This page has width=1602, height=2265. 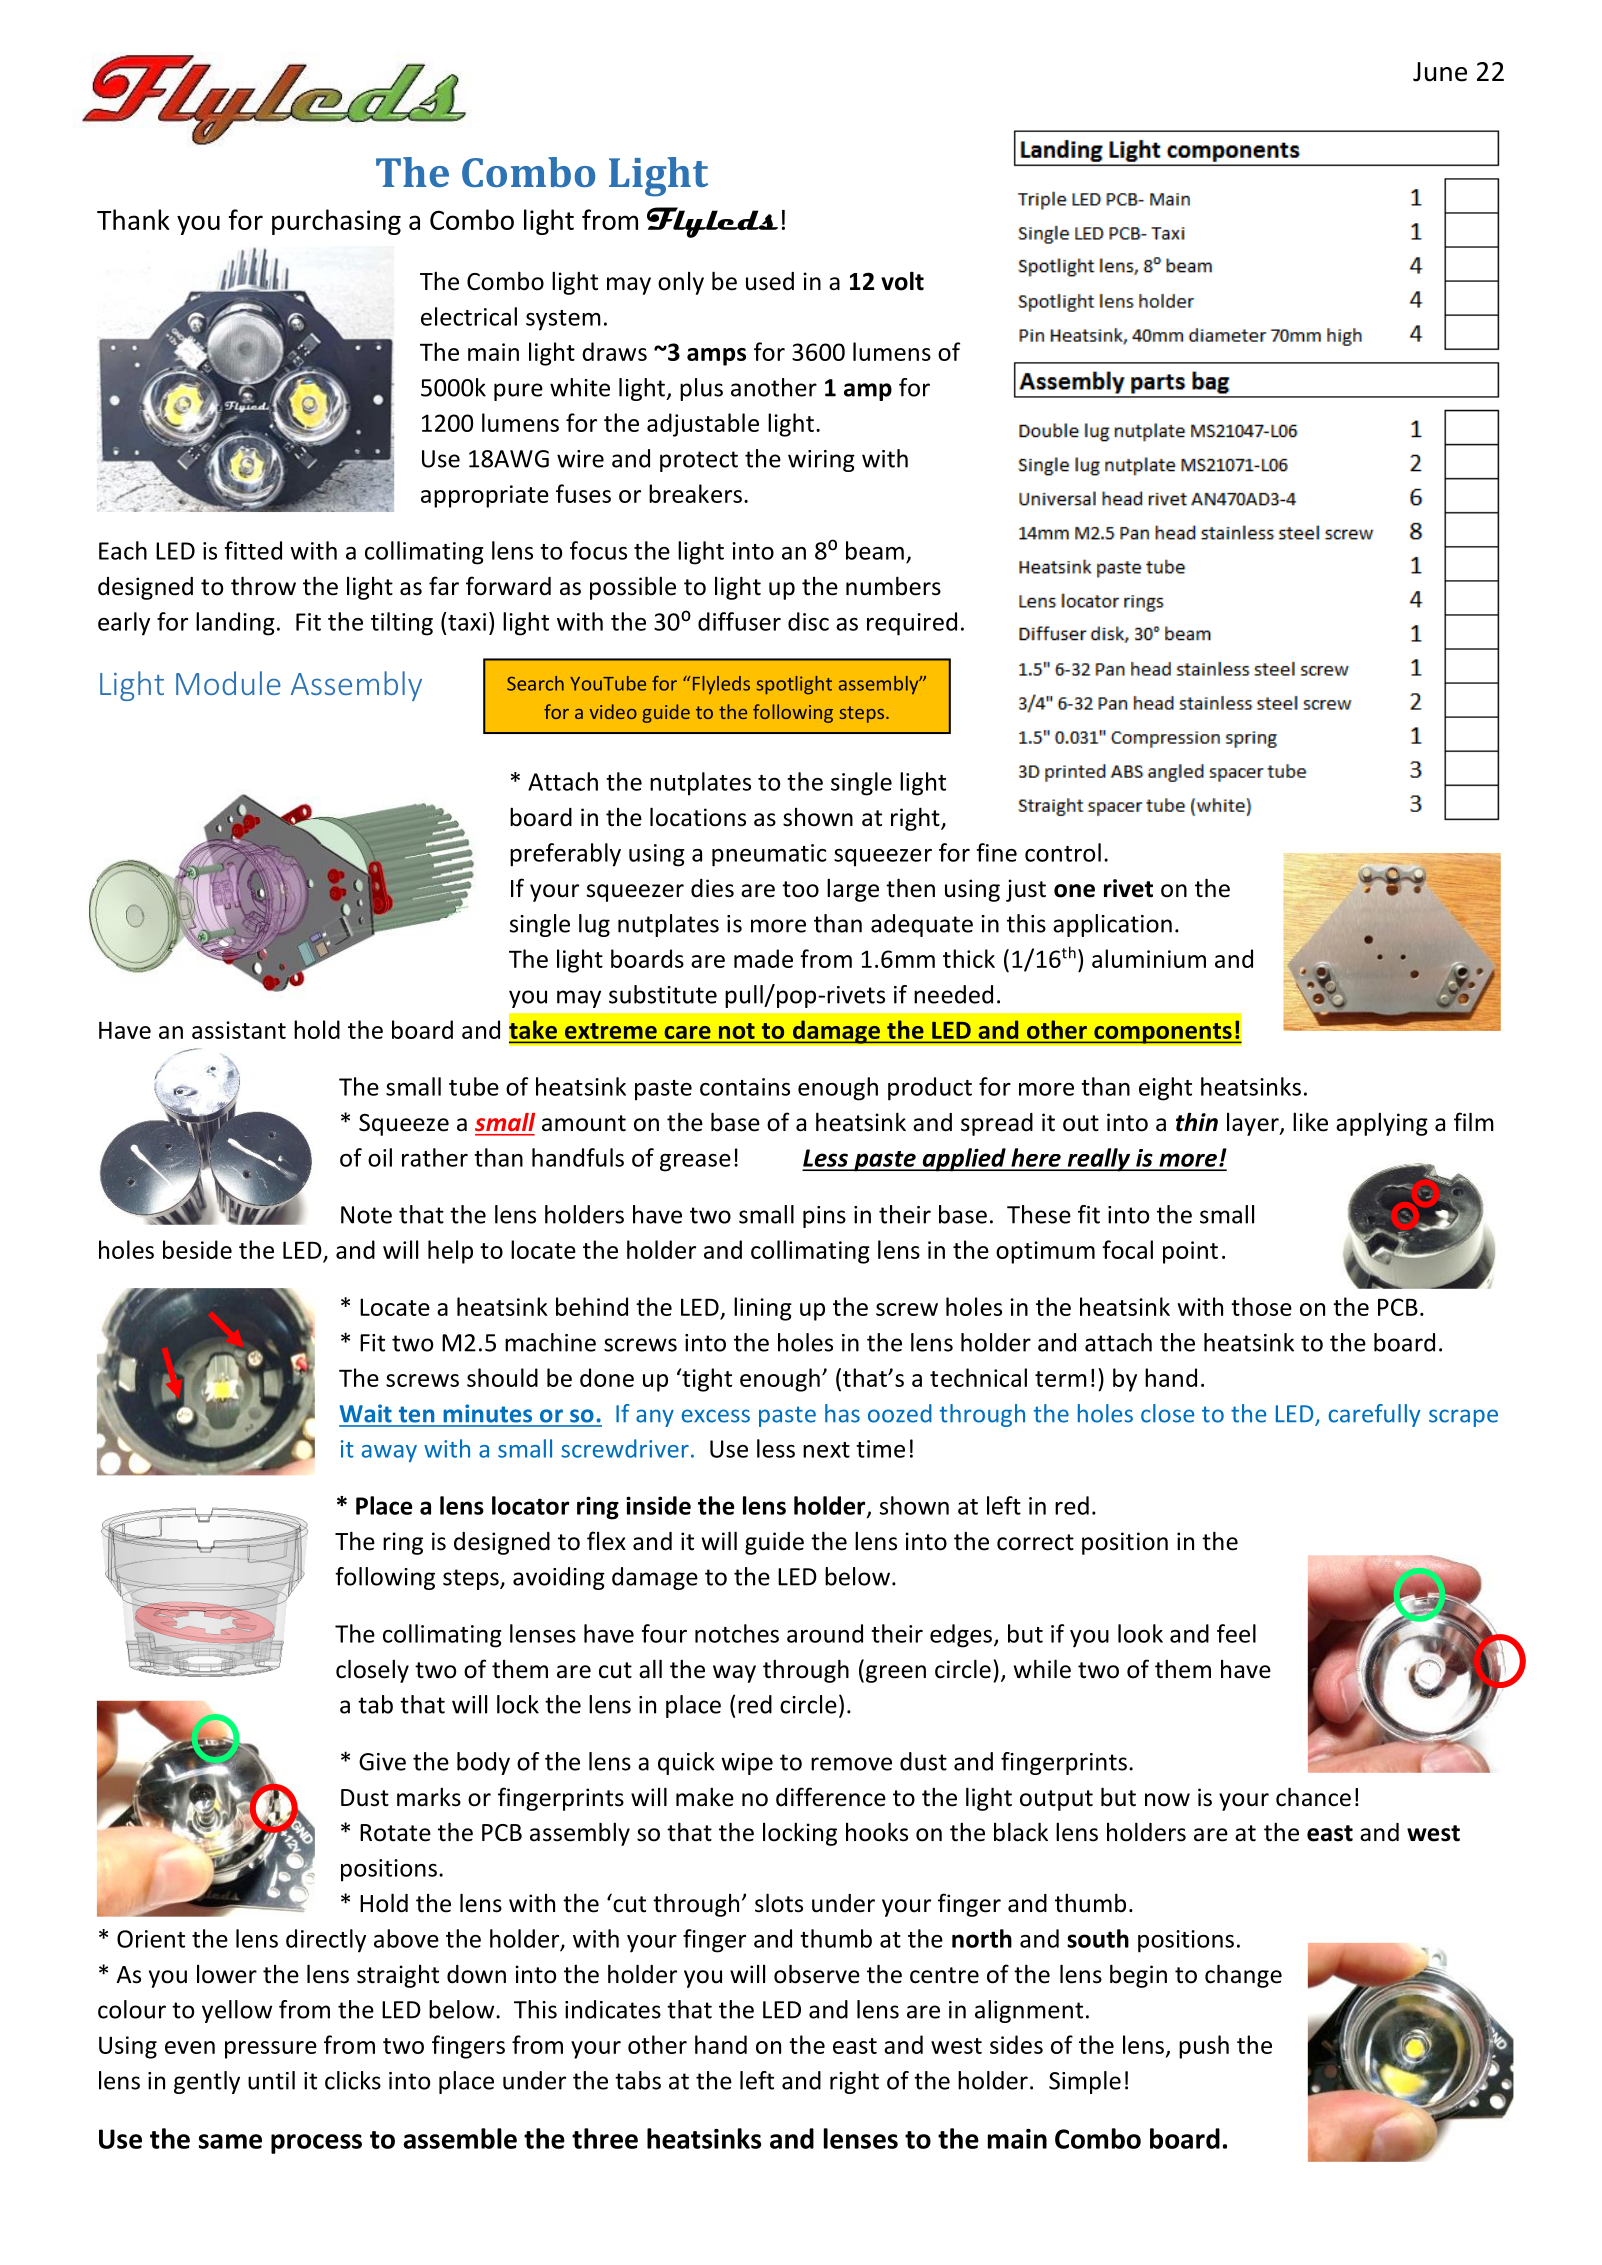 What do you see at coordinates (271, 2080) in the page?
I see `until` at bounding box center [271, 2080].
